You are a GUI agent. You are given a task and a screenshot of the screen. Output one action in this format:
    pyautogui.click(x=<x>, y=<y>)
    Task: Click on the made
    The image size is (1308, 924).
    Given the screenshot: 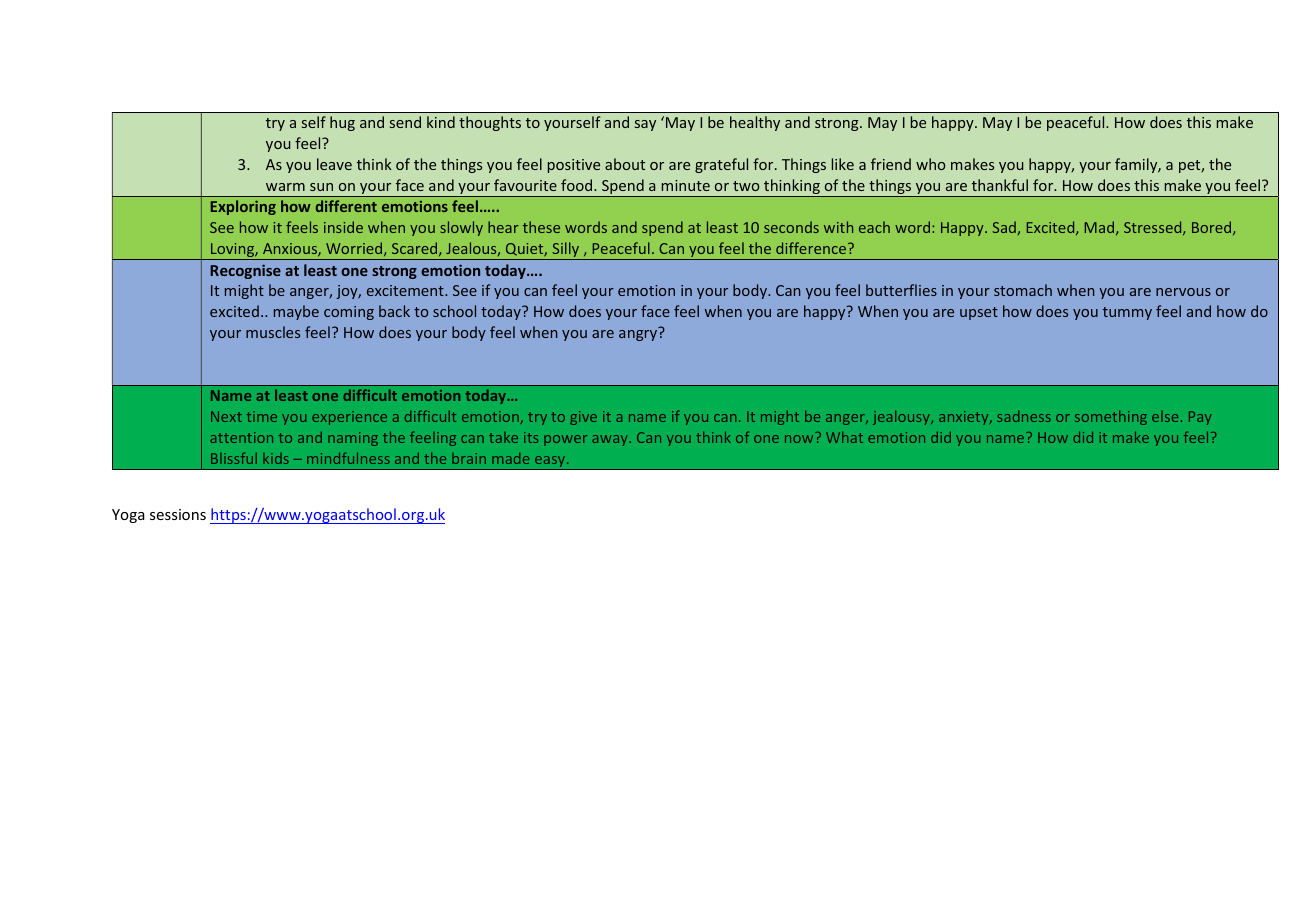 What is the action you would take?
    pyautogui.click(x=510, y=458)
